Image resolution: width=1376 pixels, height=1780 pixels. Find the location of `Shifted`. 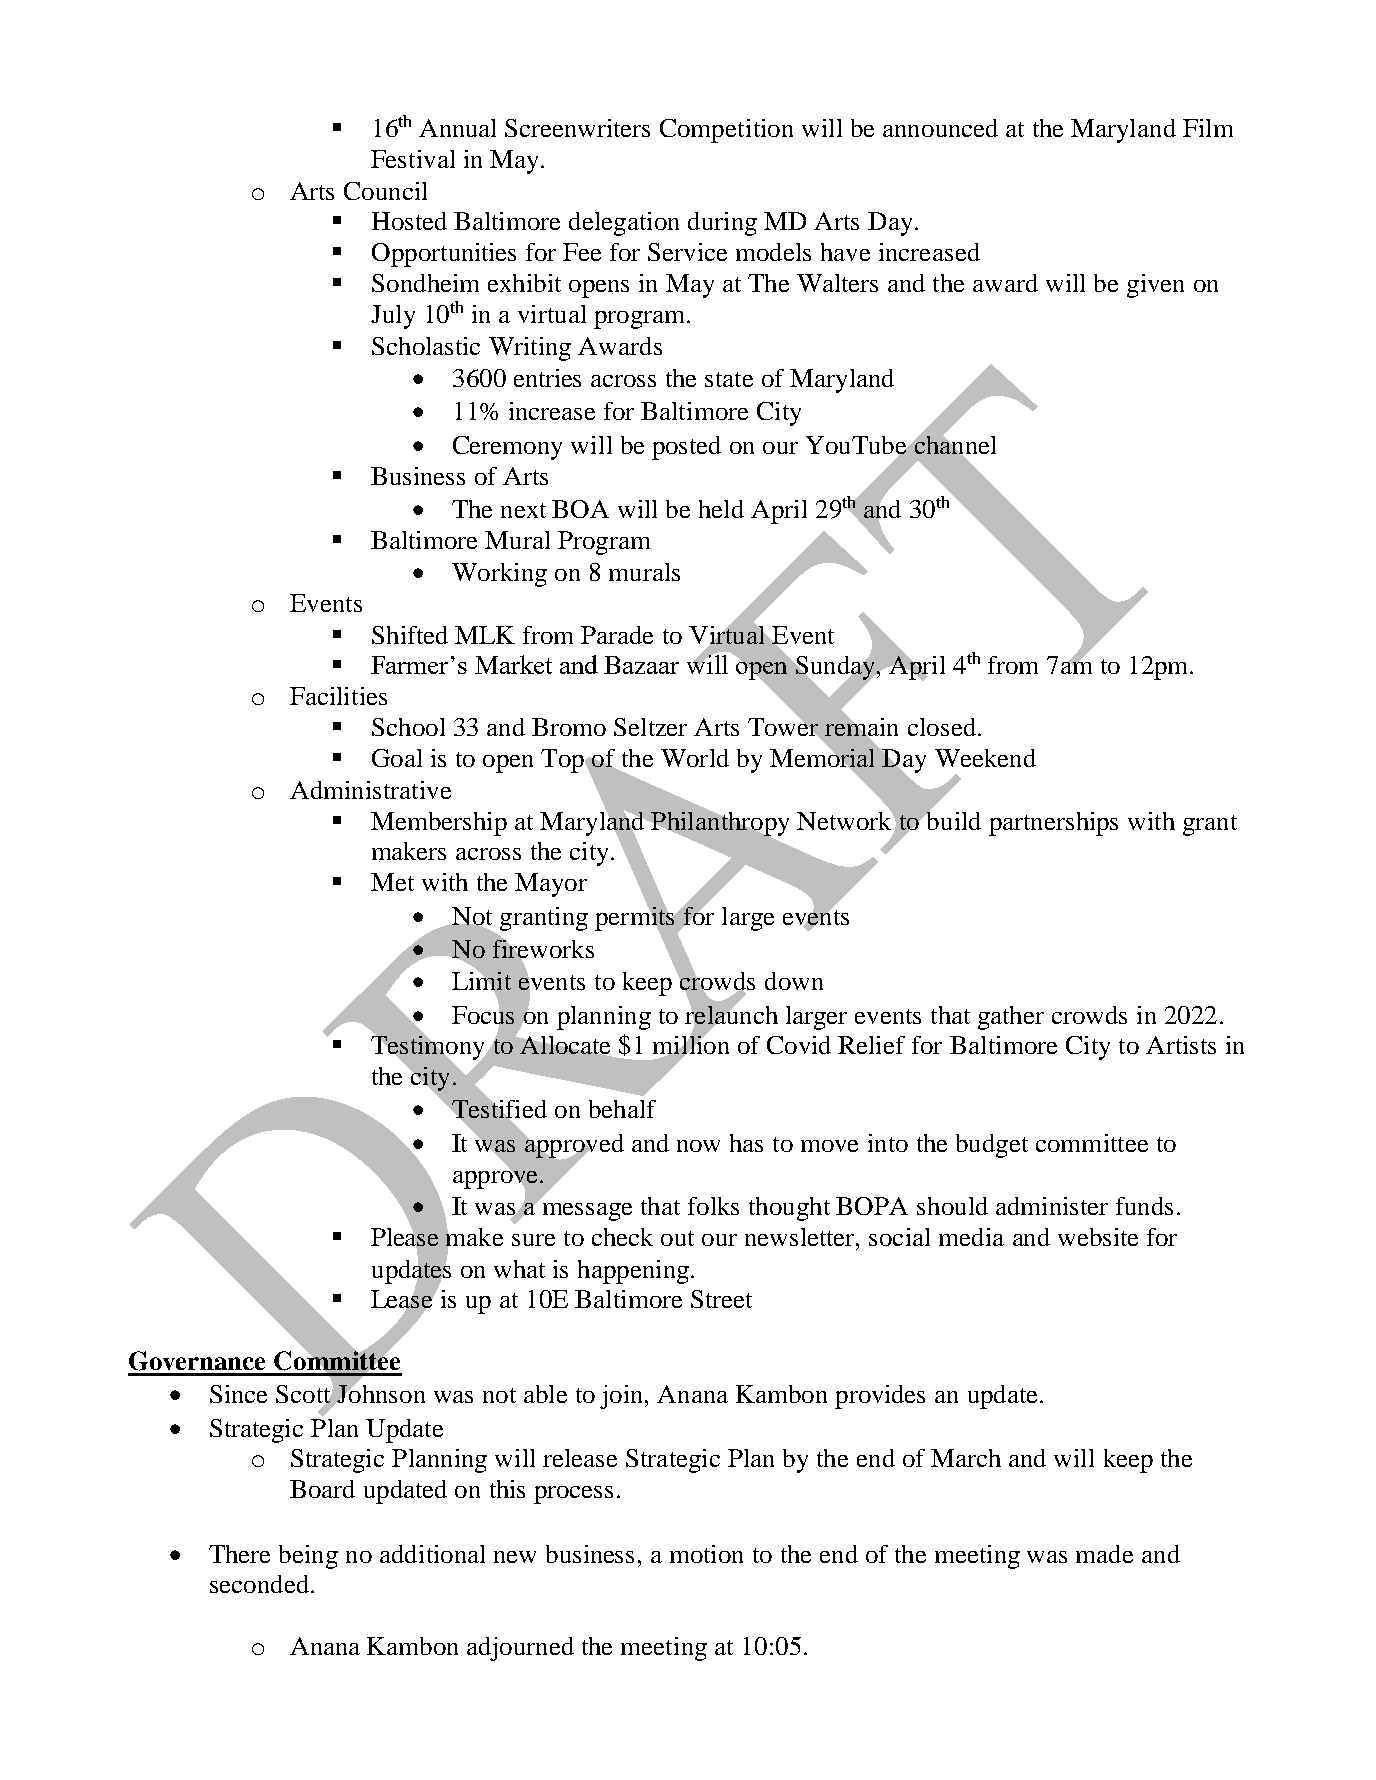

Shifted is located at coordinates (410, 635).
